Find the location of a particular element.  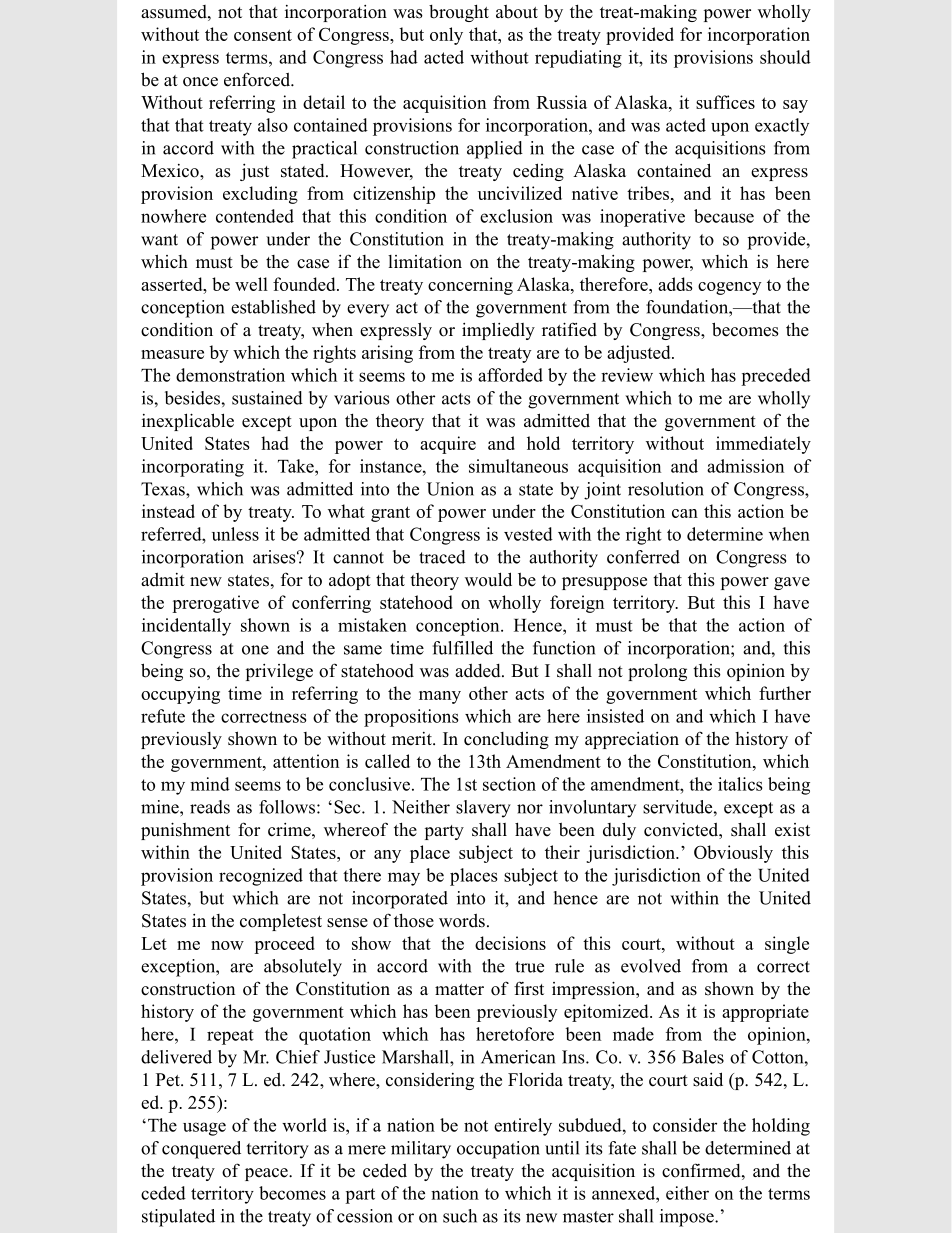

recognized is located at coordinates (261, 877).
